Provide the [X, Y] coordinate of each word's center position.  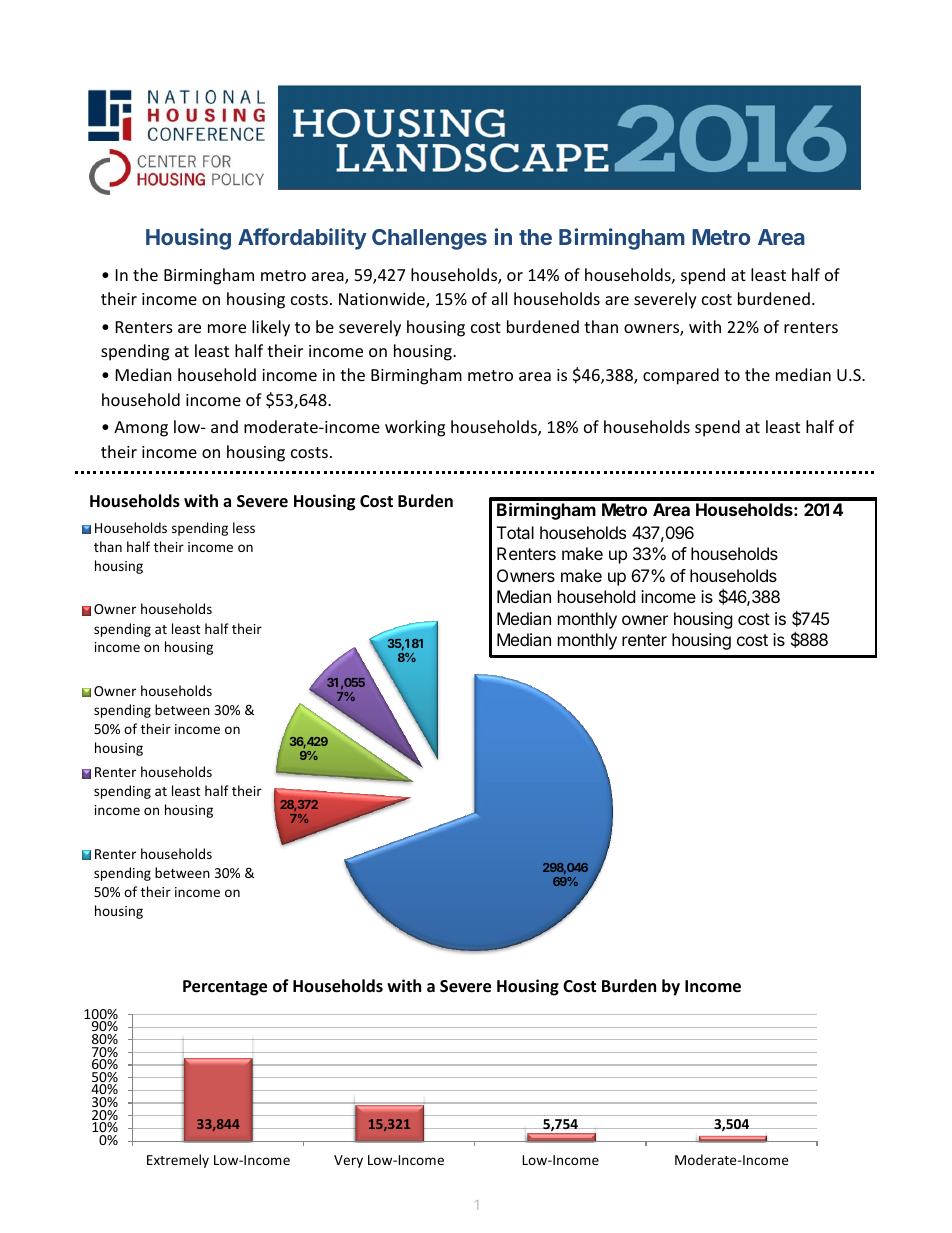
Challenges [429, 239]
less [244, 527]
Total [515, 532]
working [415, 428]
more [227, 328]
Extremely [178, 1161]
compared [681, 376]
